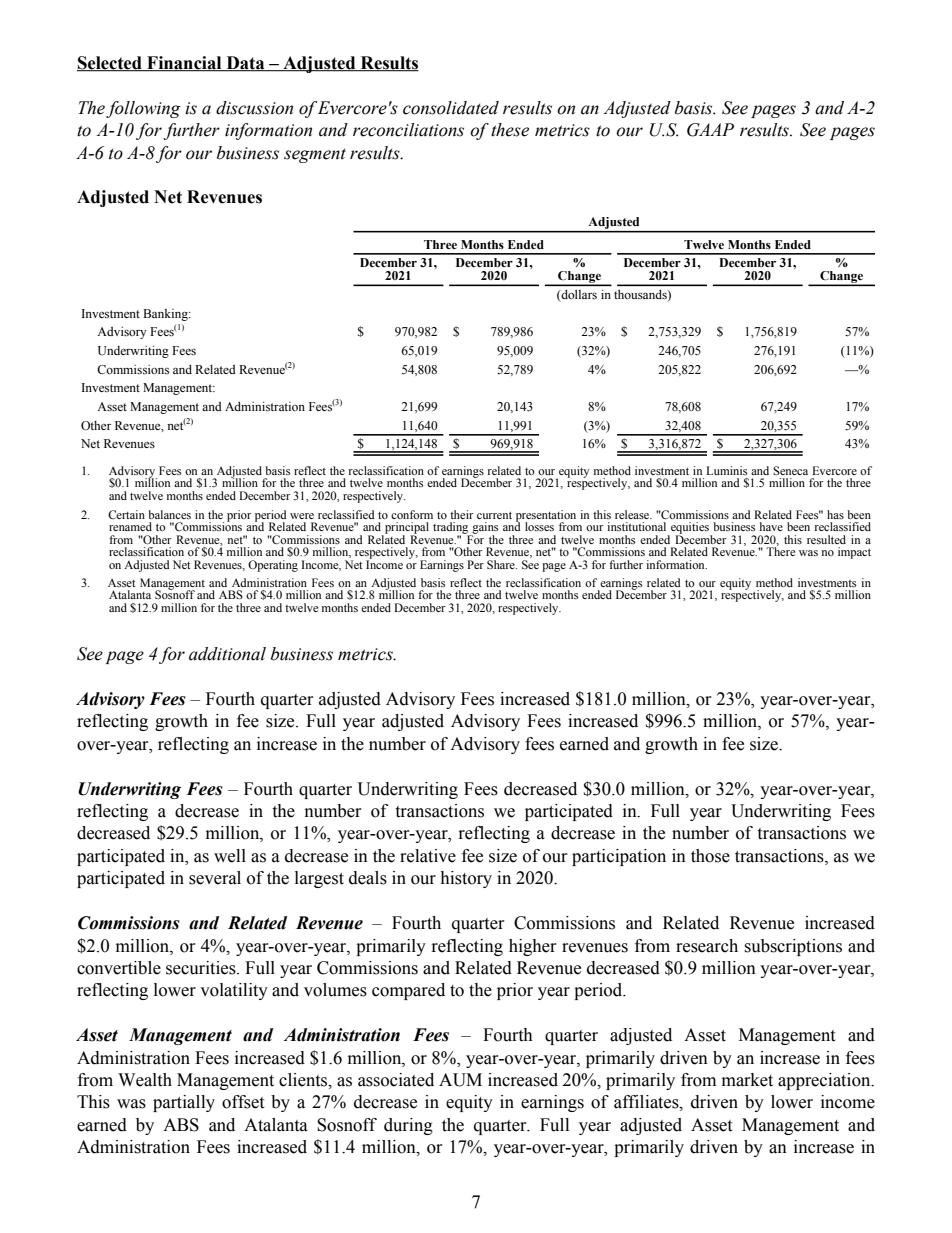  What do you see at coordinates (166, 315) in the image?
I see `Banking` at bounding box center [166, 315].
